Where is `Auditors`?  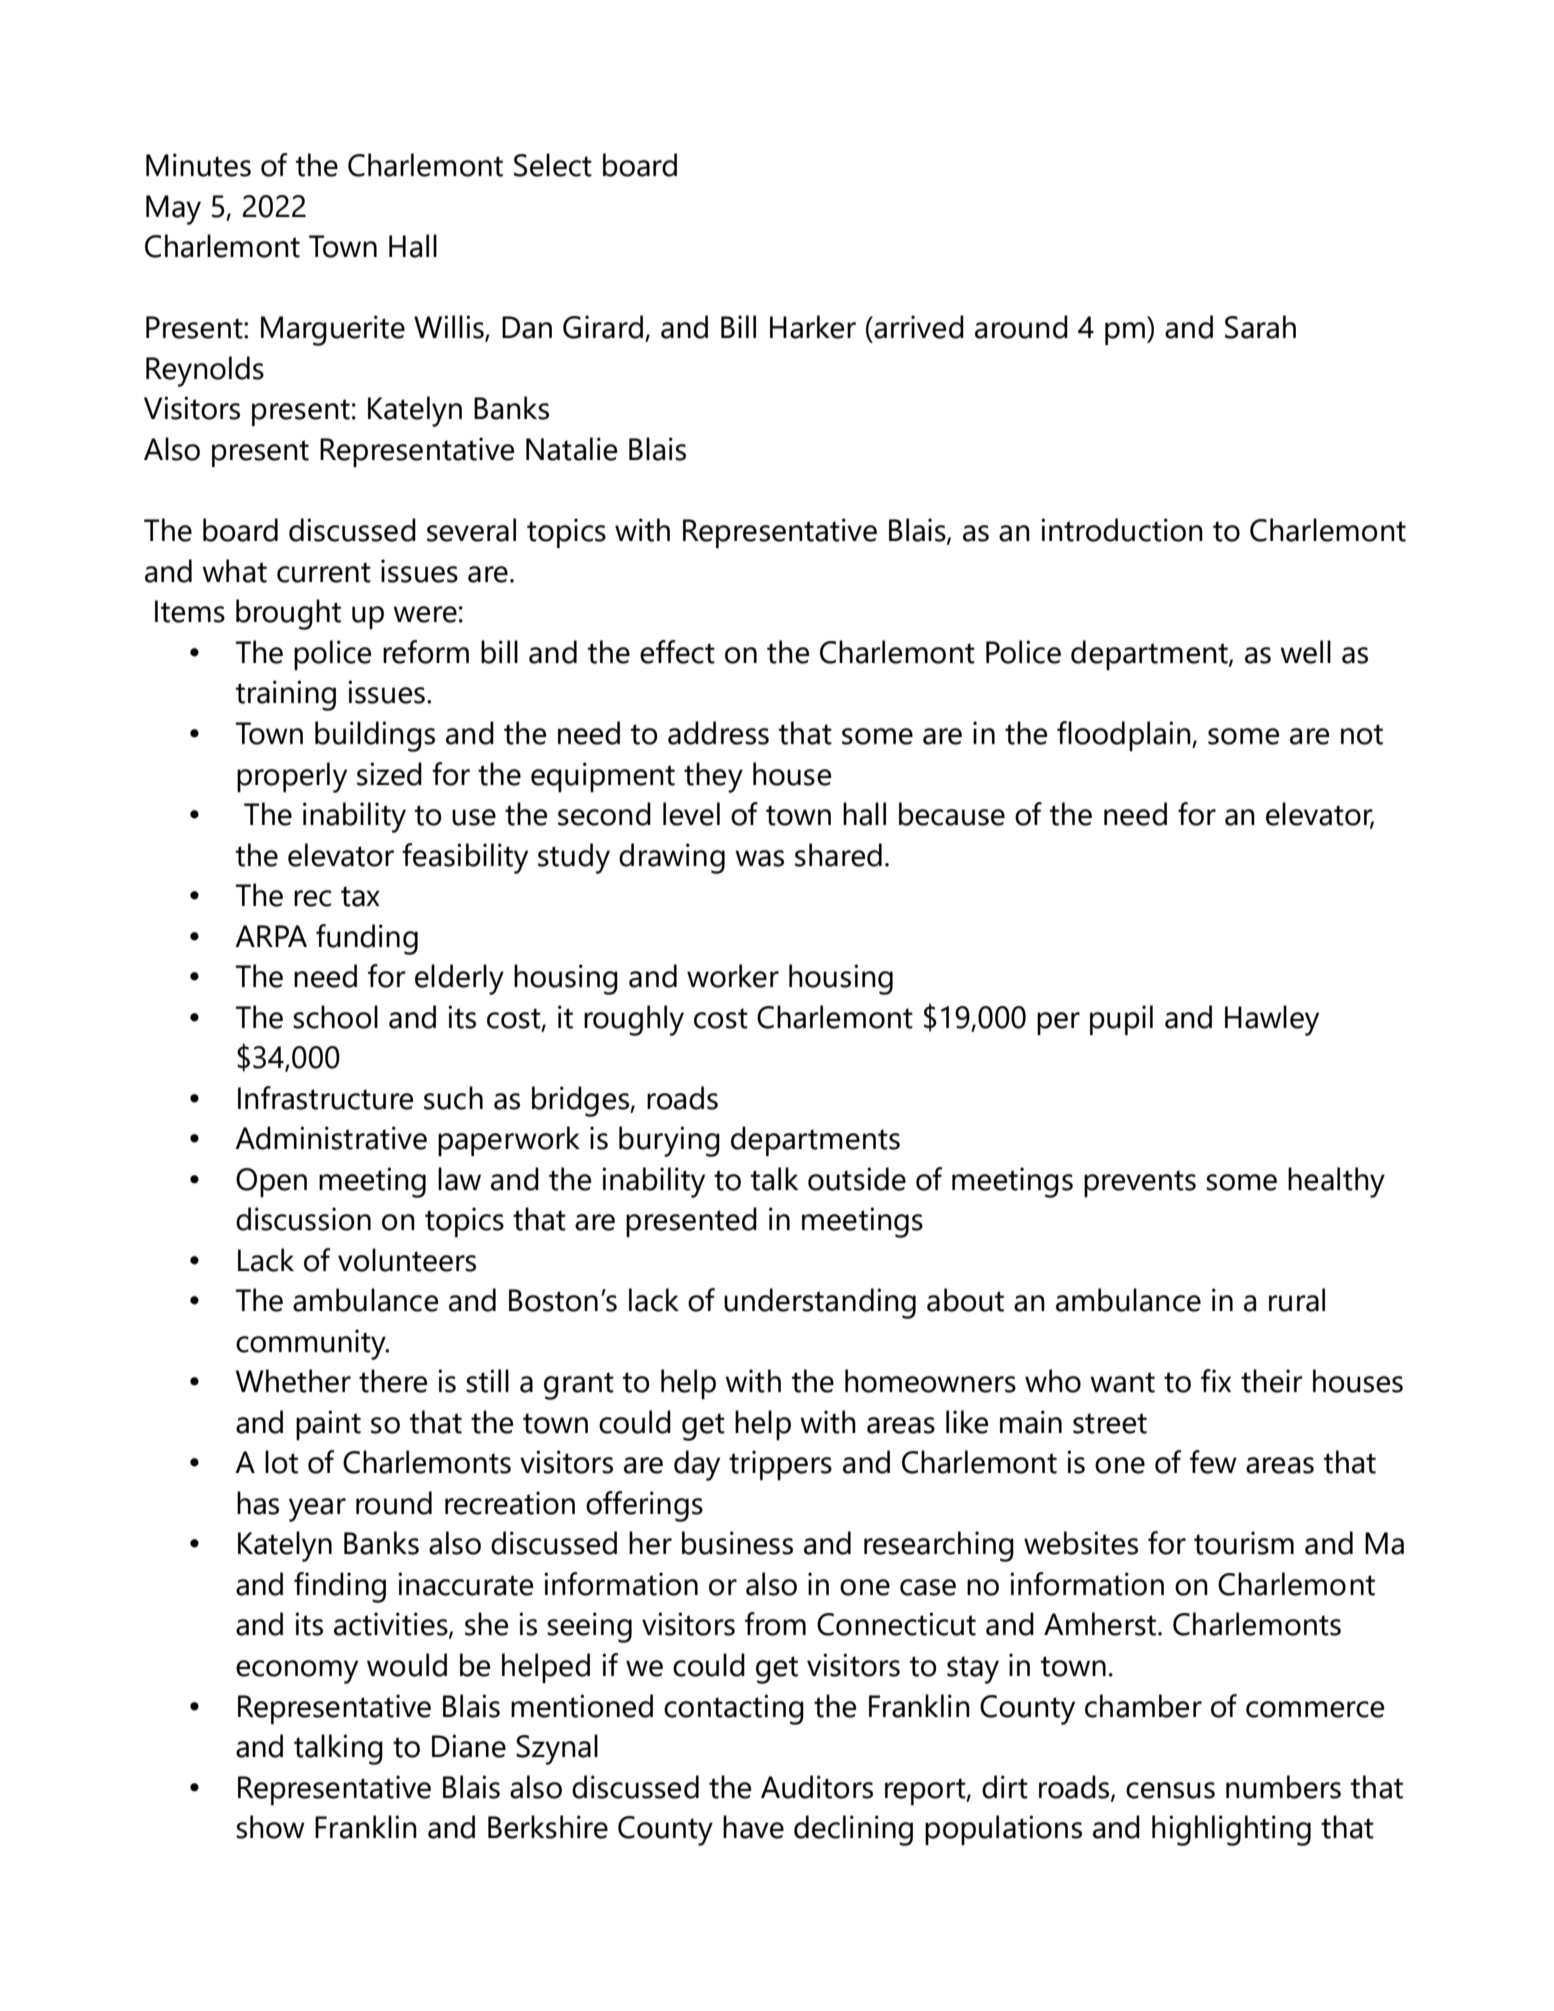
Auditors is located at coordinates (817, 1787).
